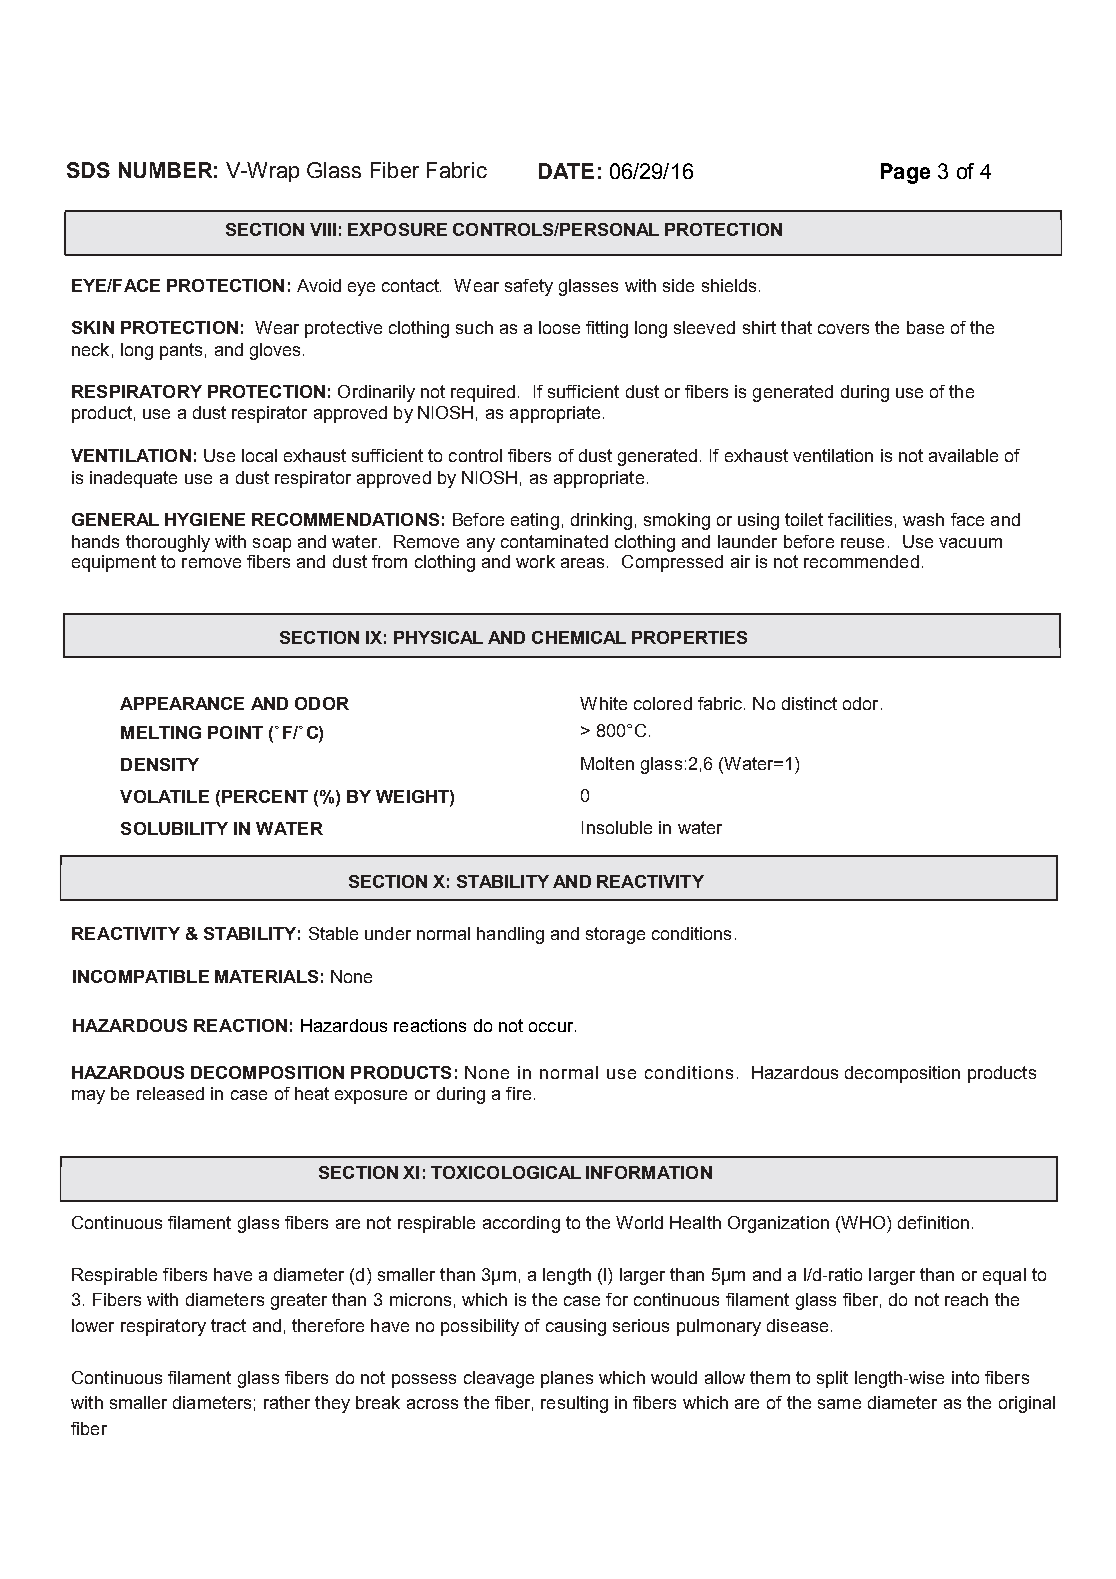 The width and height of the screenshot is (1116, 1579). What do you see at coordinates (566, 171) in the screenshot?
I see `DATE` at bounding box center [566, 171].
